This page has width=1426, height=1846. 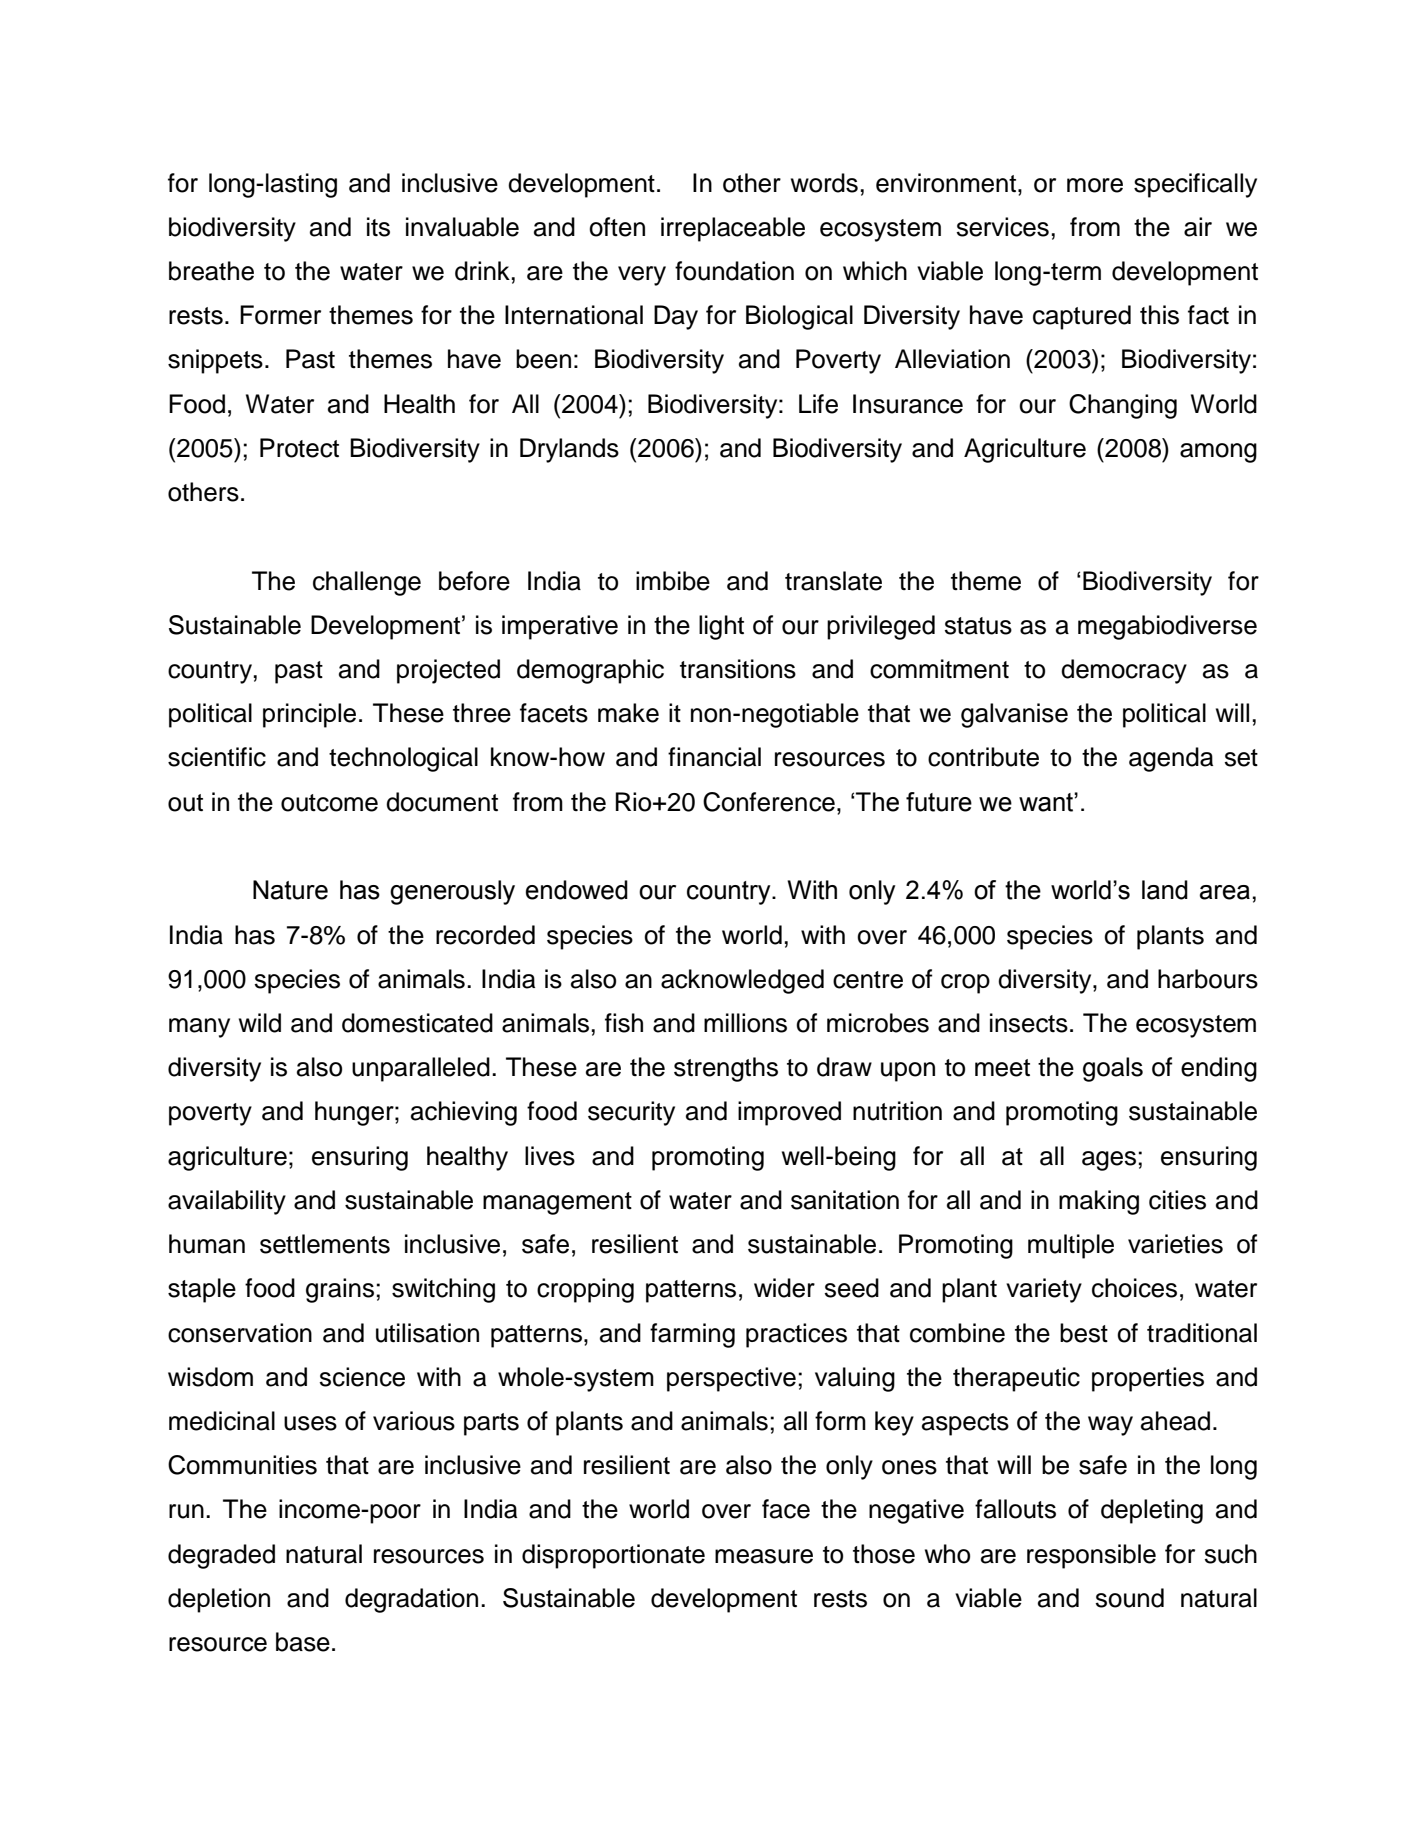 What do you see at coordinates (738, 669) in the page?
I see `transitions` at bounding box center [738, 669].
